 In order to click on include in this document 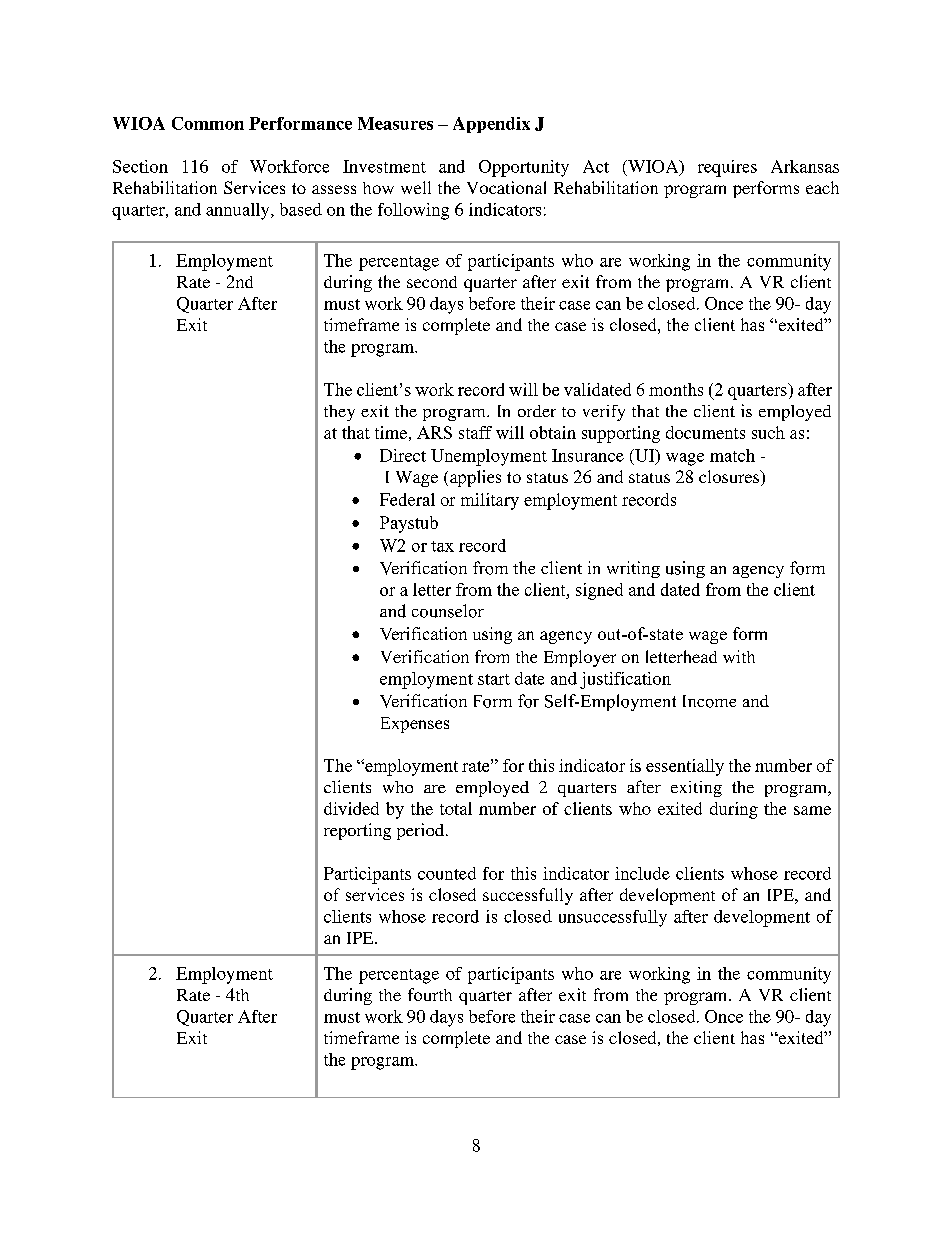, I will do `click(642, 873)`.
